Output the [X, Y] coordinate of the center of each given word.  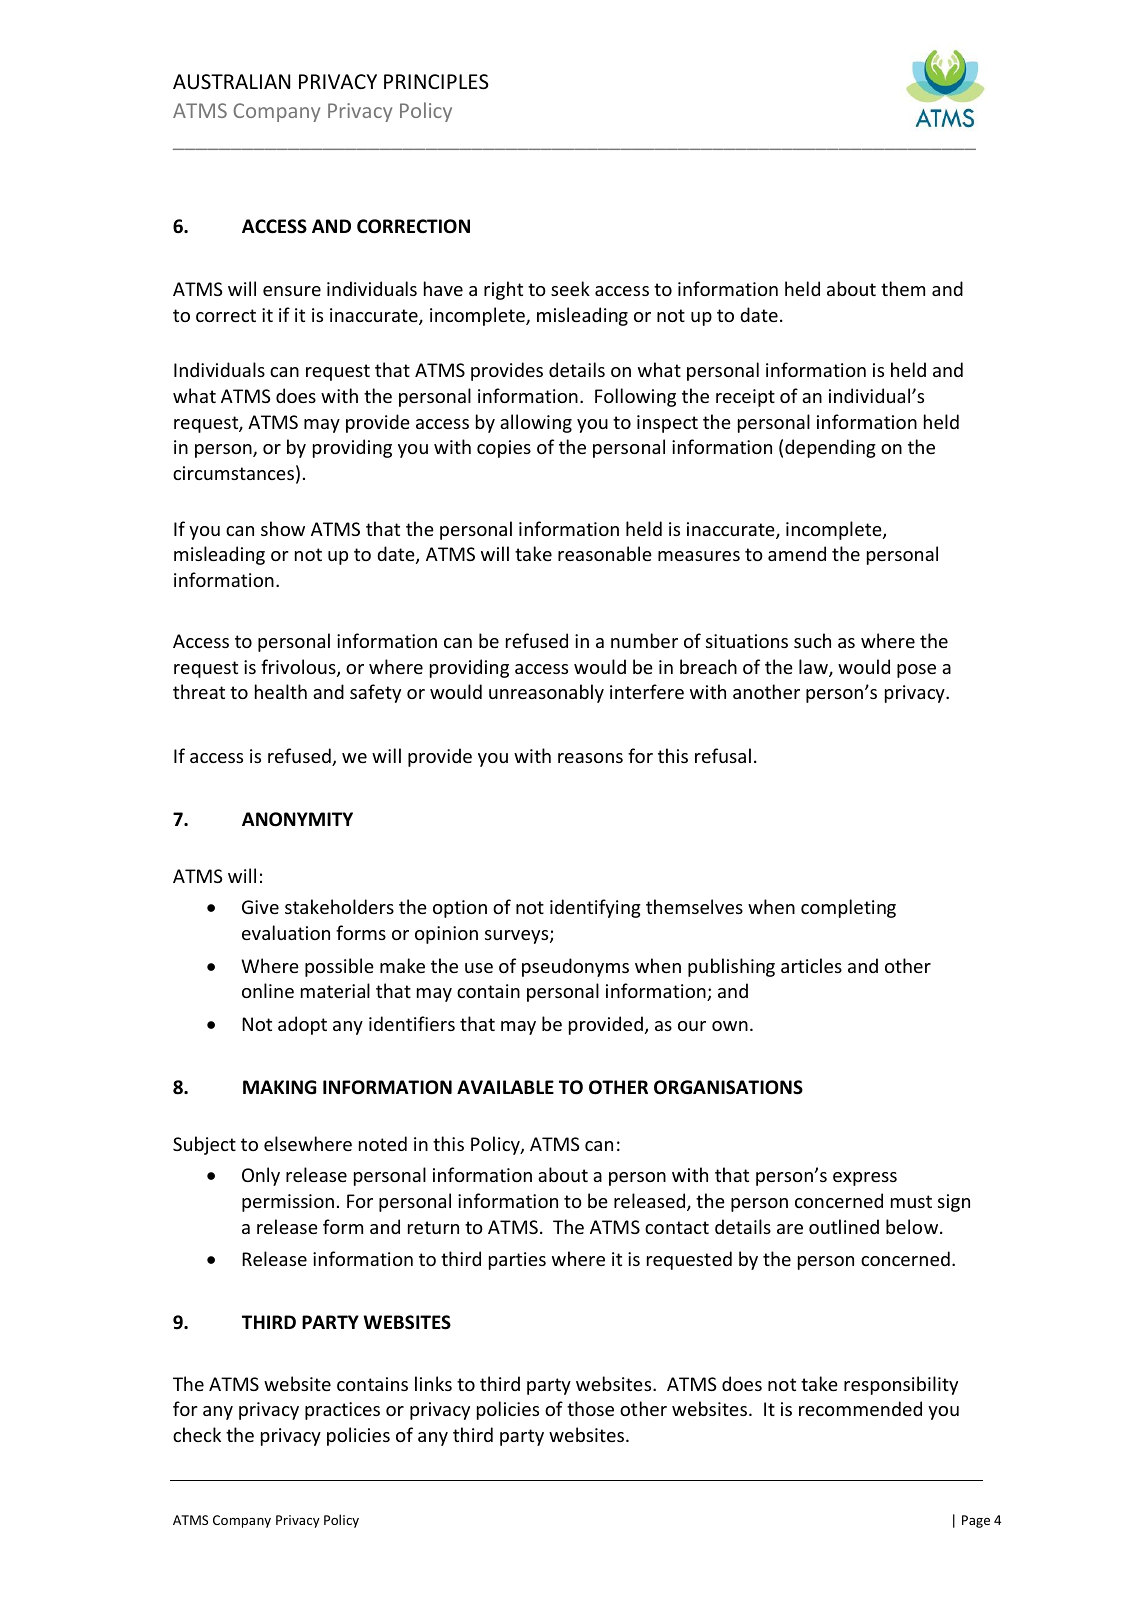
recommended [860, 1408]
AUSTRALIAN [231, 82]
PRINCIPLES [436, 82]
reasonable [605, 553]
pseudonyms [575, 967]
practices [342, 1411]
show [283, 528]
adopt [302, 1025]
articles [811, 965]
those [590, 1408]
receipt [745, 398]
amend [797, 553]
